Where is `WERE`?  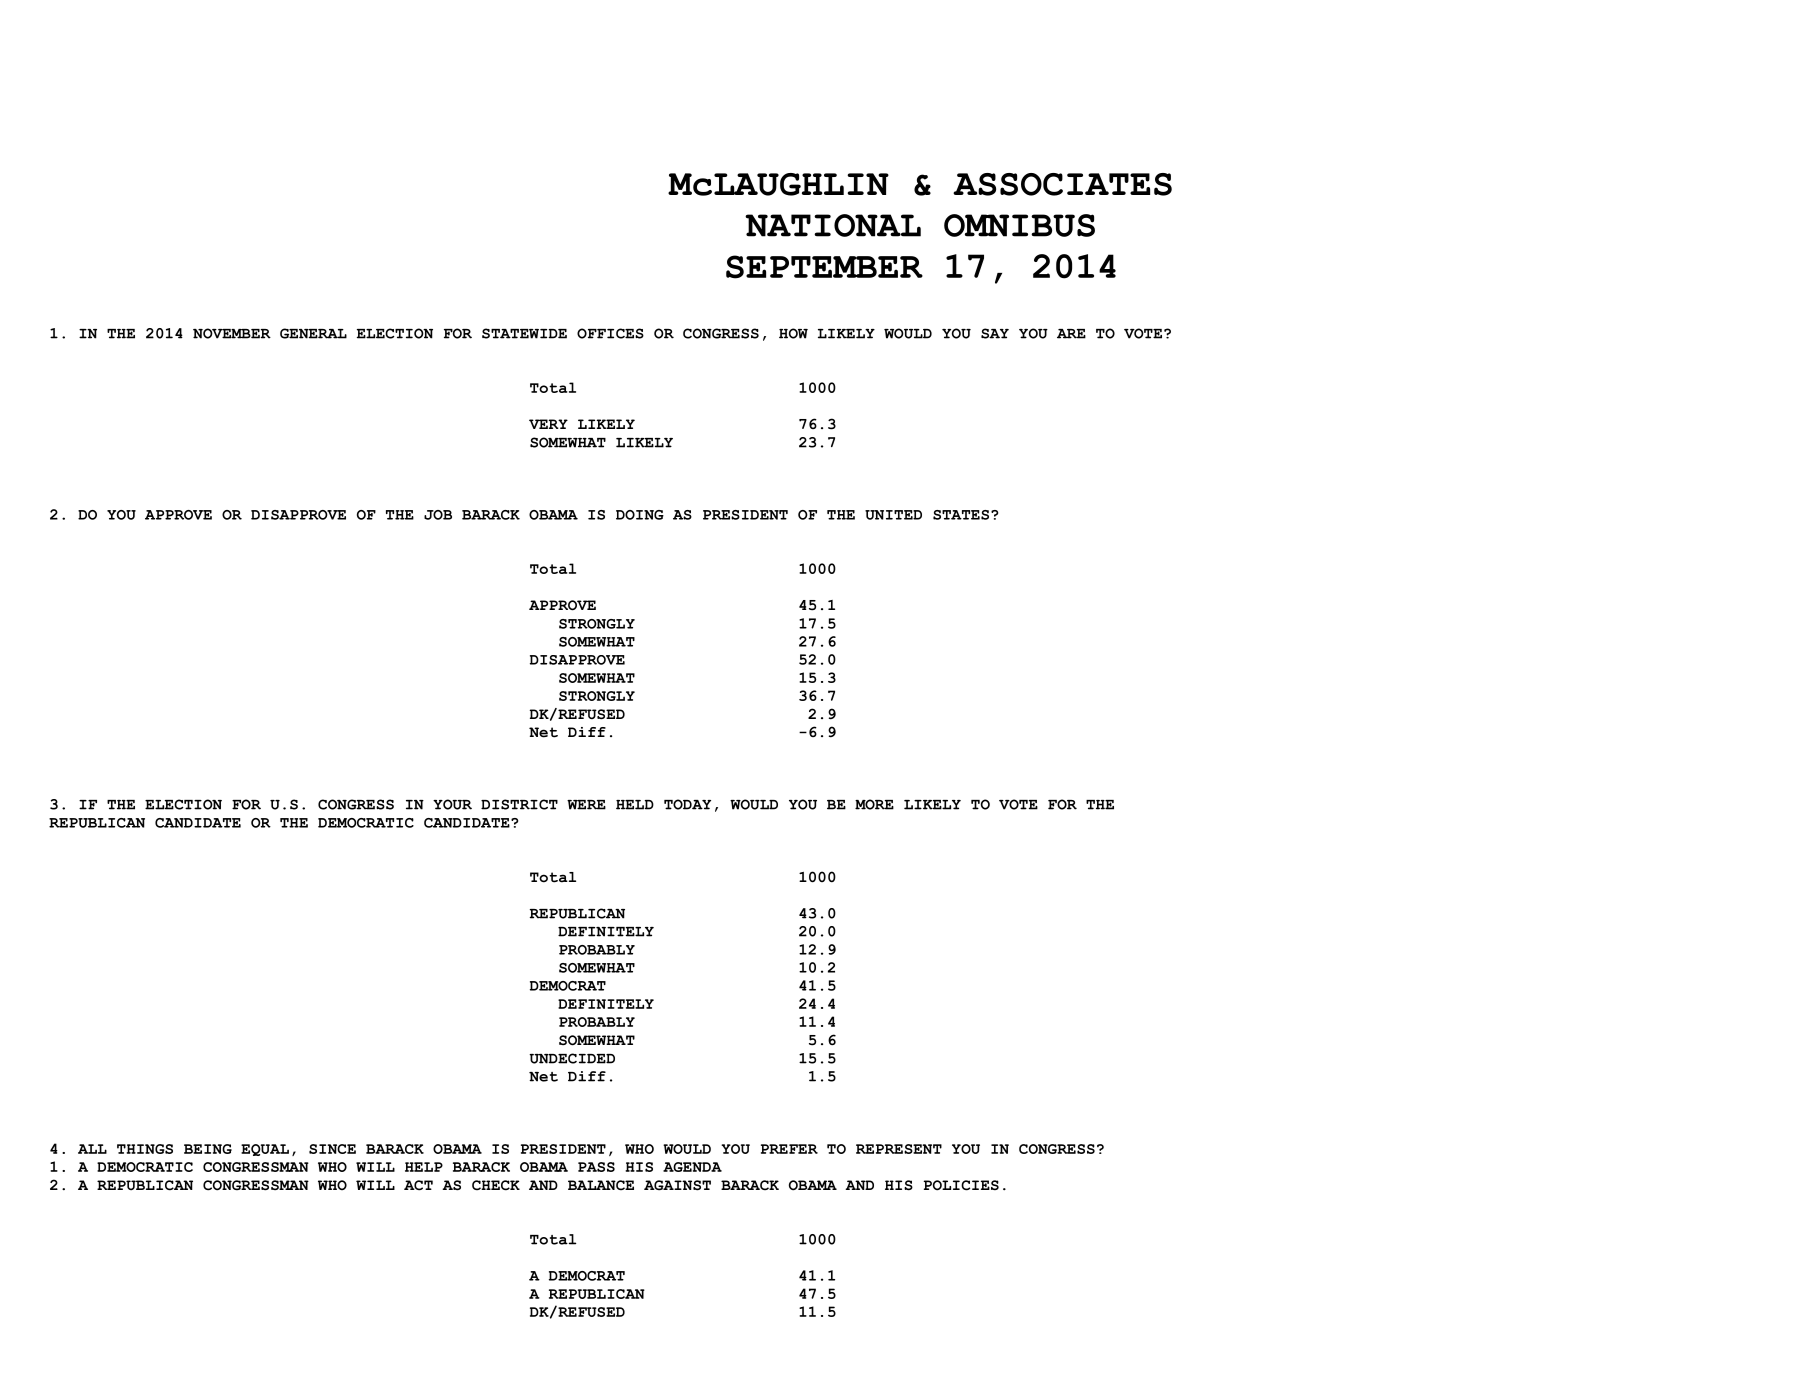 WERE is located at coordinates (586, 805).
